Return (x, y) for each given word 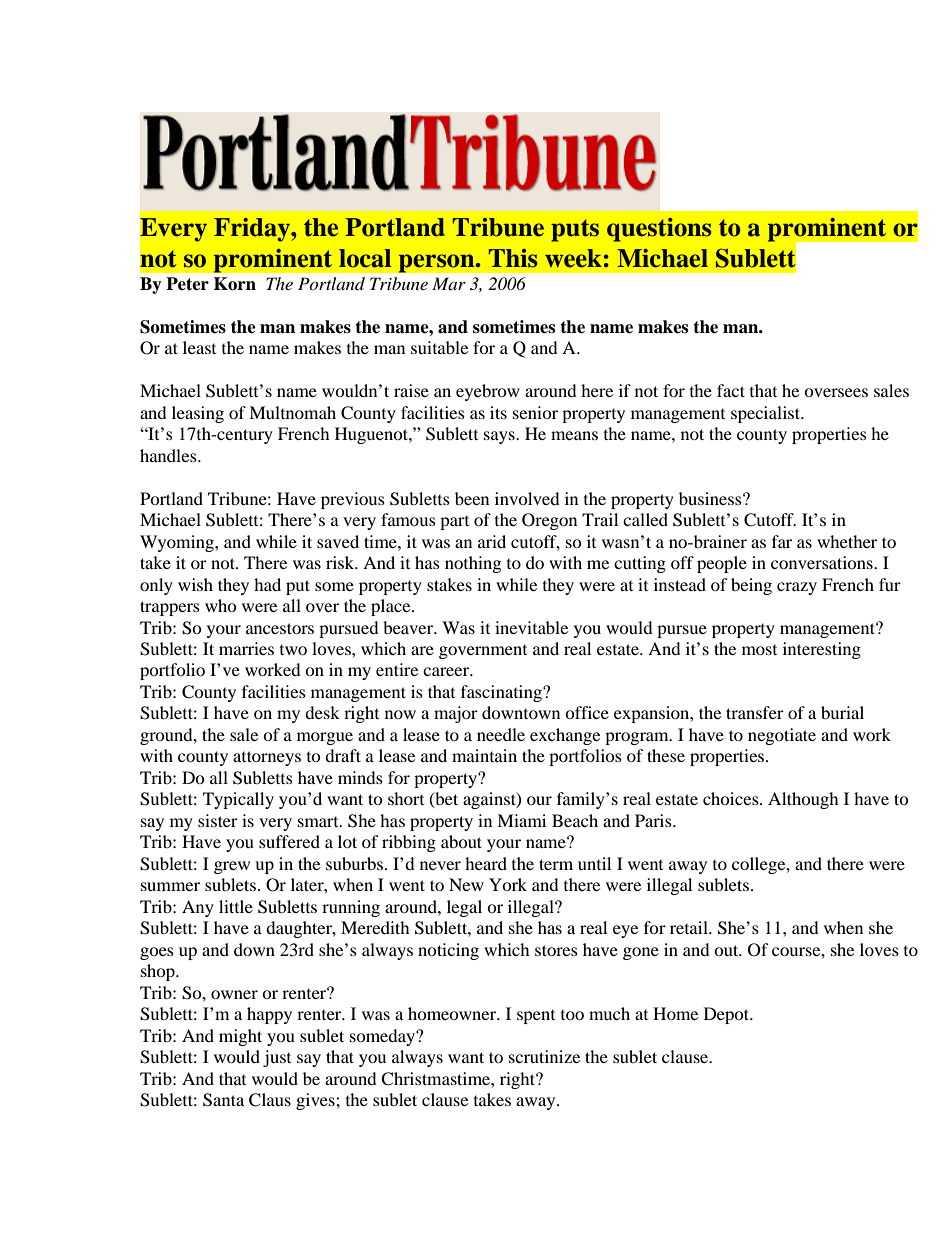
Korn (235, 284)
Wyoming (178, 543)
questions (659, 230)
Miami (521, 820)
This (513, 258)
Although (803, 800)
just (277, 1058)
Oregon (549, 521)
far (782, 541)
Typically (238, 800)
